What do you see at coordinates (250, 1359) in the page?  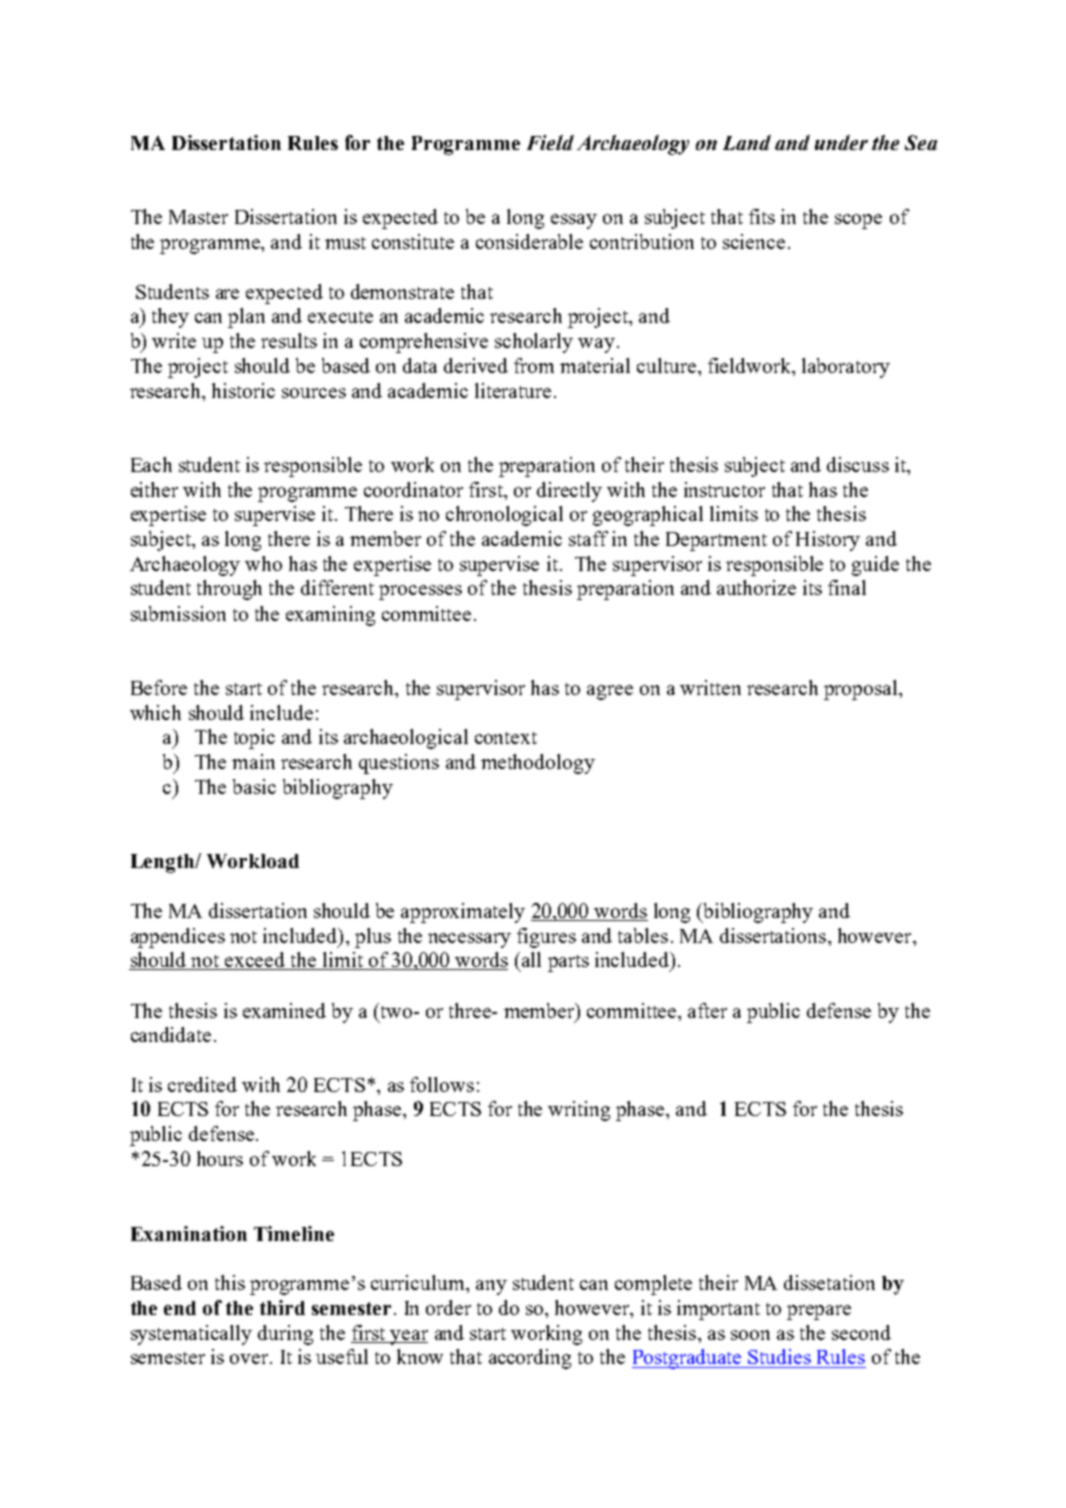 I see `over` at bounding box center [250, 1359].
